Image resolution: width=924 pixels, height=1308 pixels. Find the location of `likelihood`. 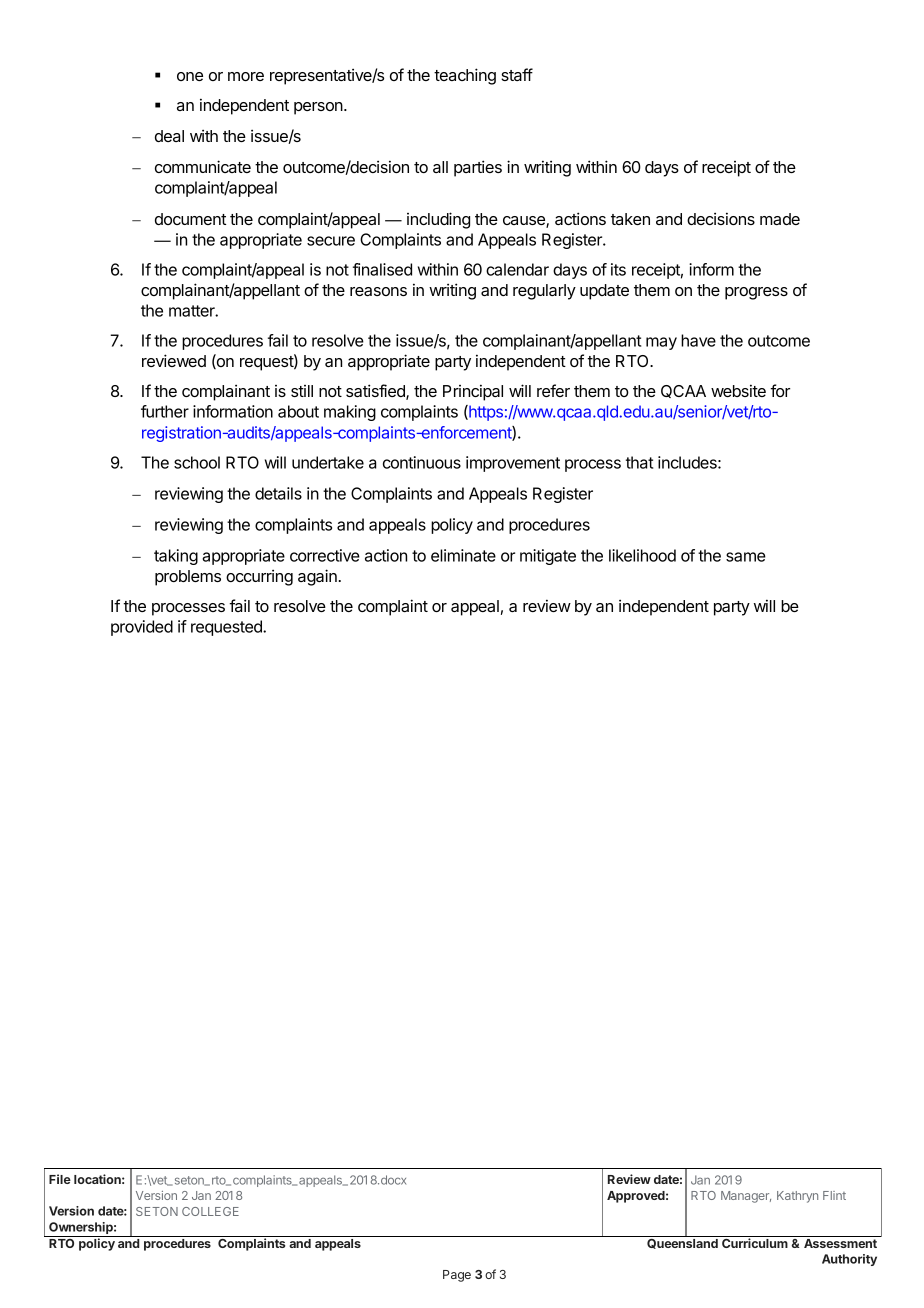

likelihood is located at coordinates (642, 555).
